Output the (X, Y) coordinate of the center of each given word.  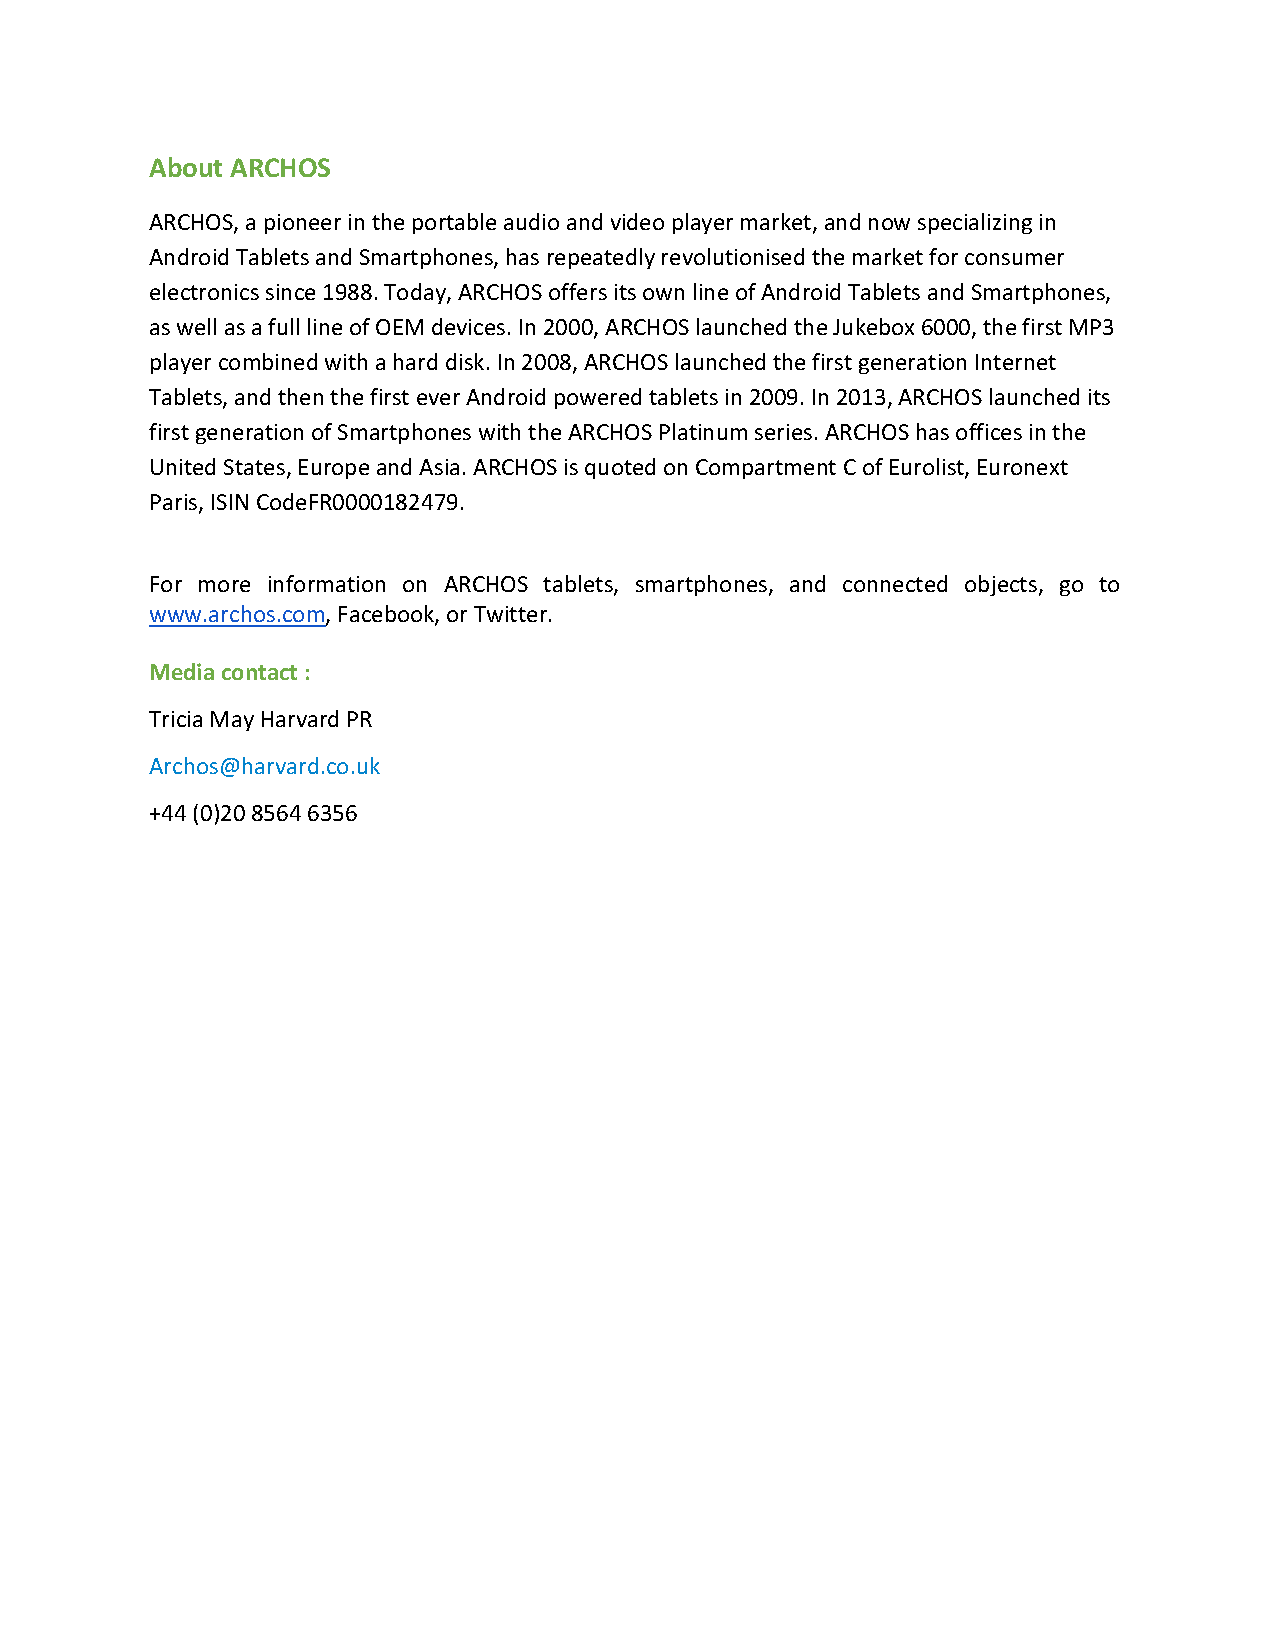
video (637, 221)
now (889, 224)
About (185, 167)
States (256, 468)
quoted (620, 468)
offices (989, 431)
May (232, 721)
